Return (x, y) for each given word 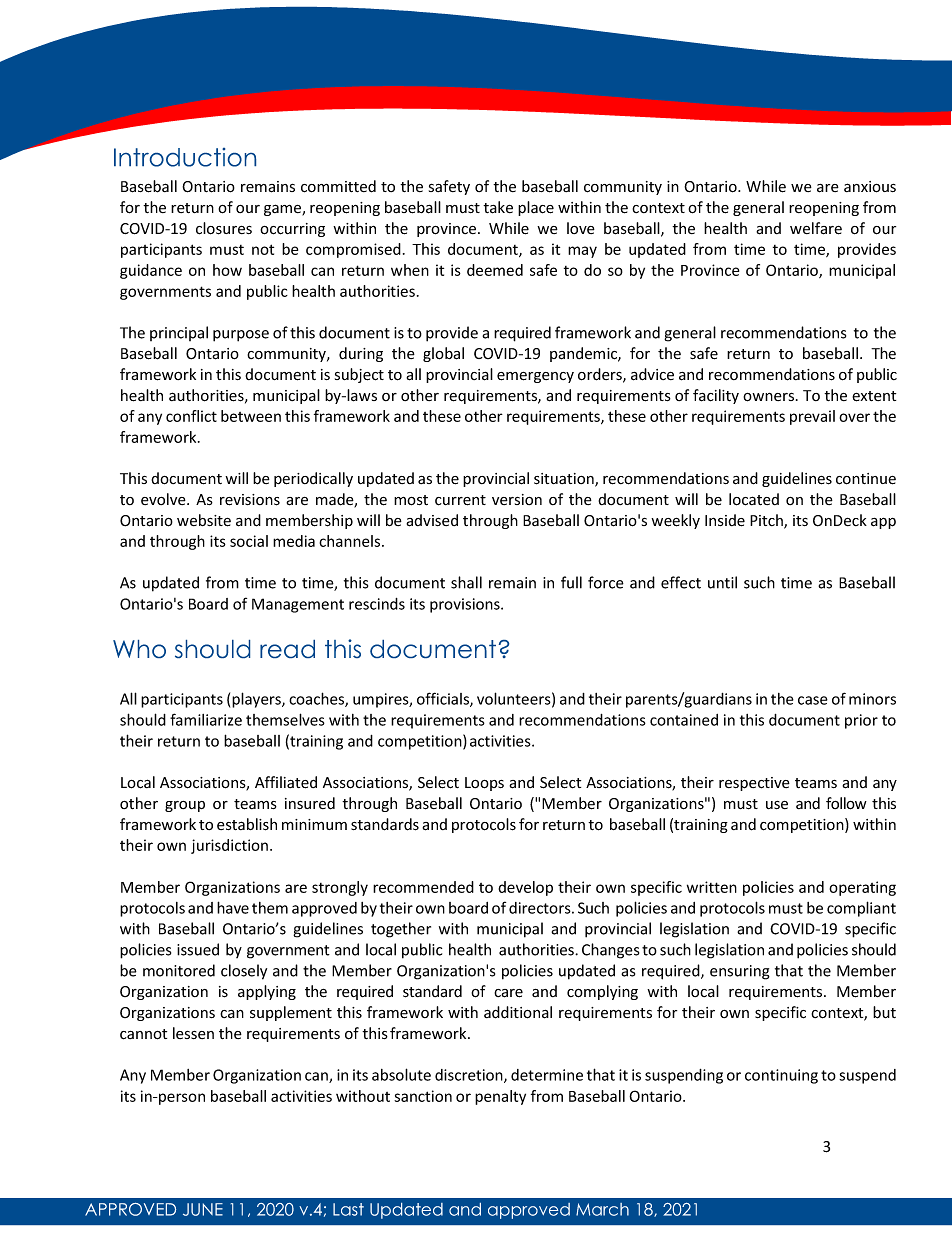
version (517, 499)
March (602, 1209)
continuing (781, 1076)
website (204, 520)
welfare (816, 228)
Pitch (767, 521)
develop (525, 888)
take (498, 207)
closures (224, 228)
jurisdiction (229, 846)
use (777, 805)
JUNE (203, 1209)
